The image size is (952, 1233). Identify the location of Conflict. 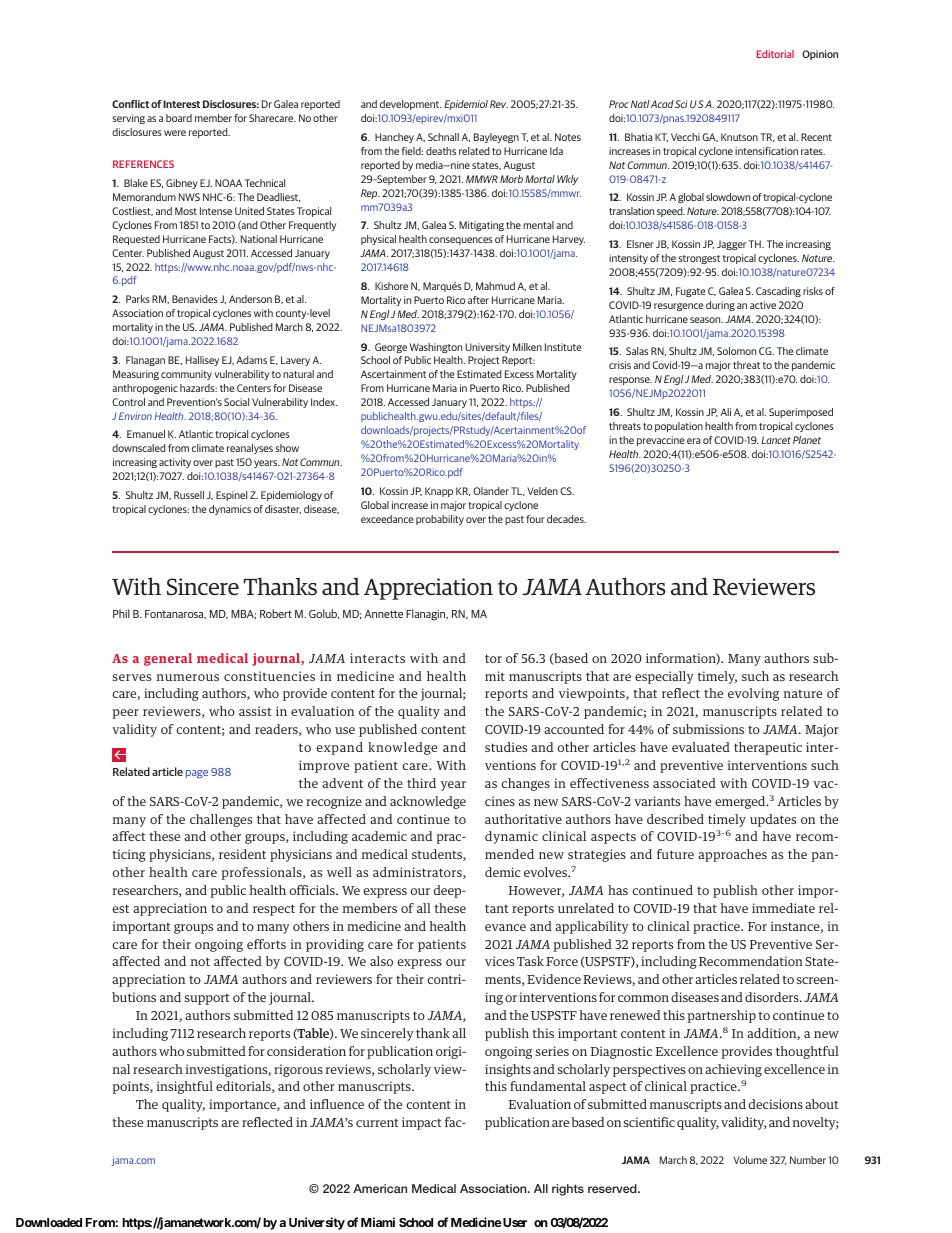
(130, 104).
